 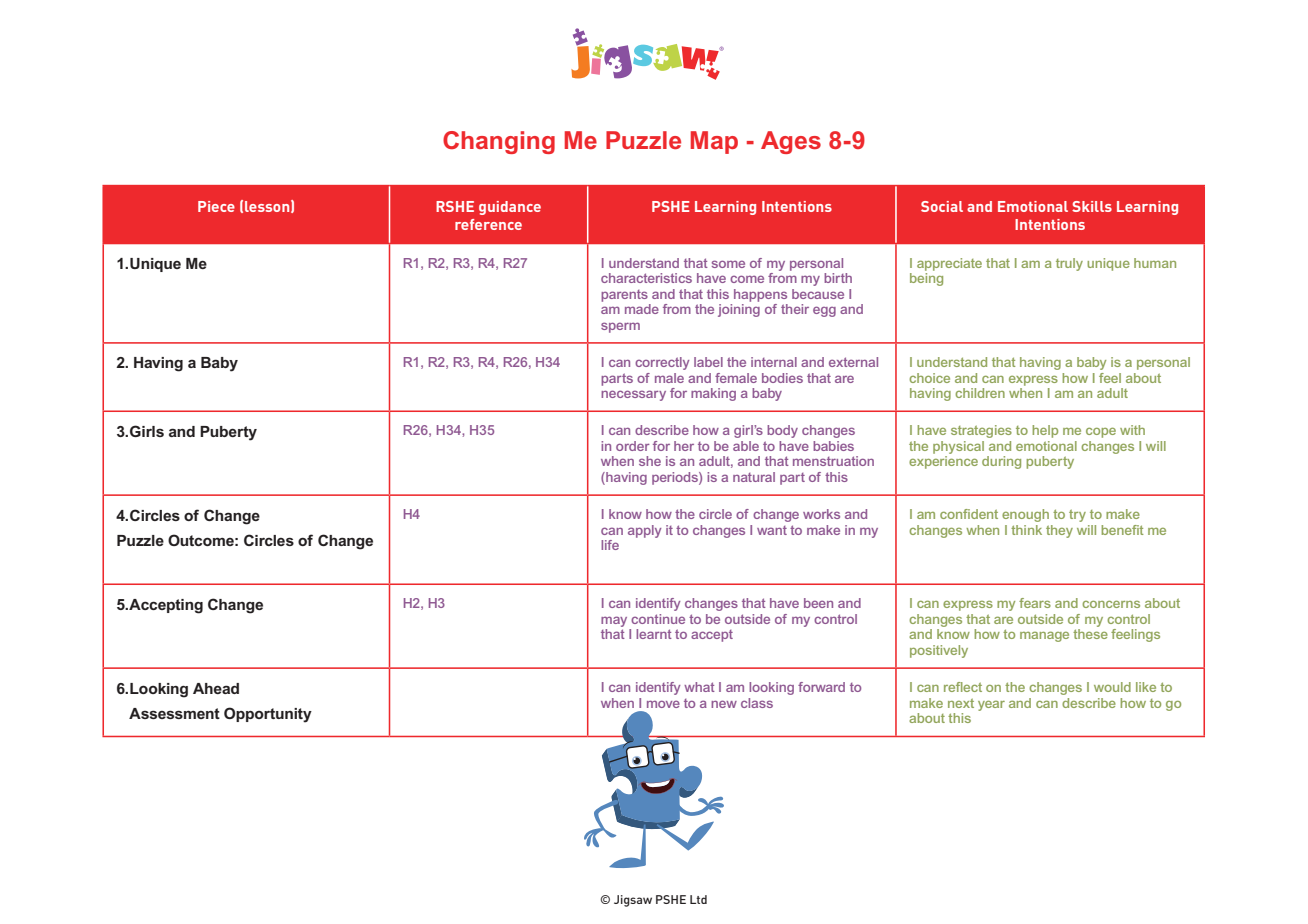 I want to click on life, so click(x=610, y=545).
